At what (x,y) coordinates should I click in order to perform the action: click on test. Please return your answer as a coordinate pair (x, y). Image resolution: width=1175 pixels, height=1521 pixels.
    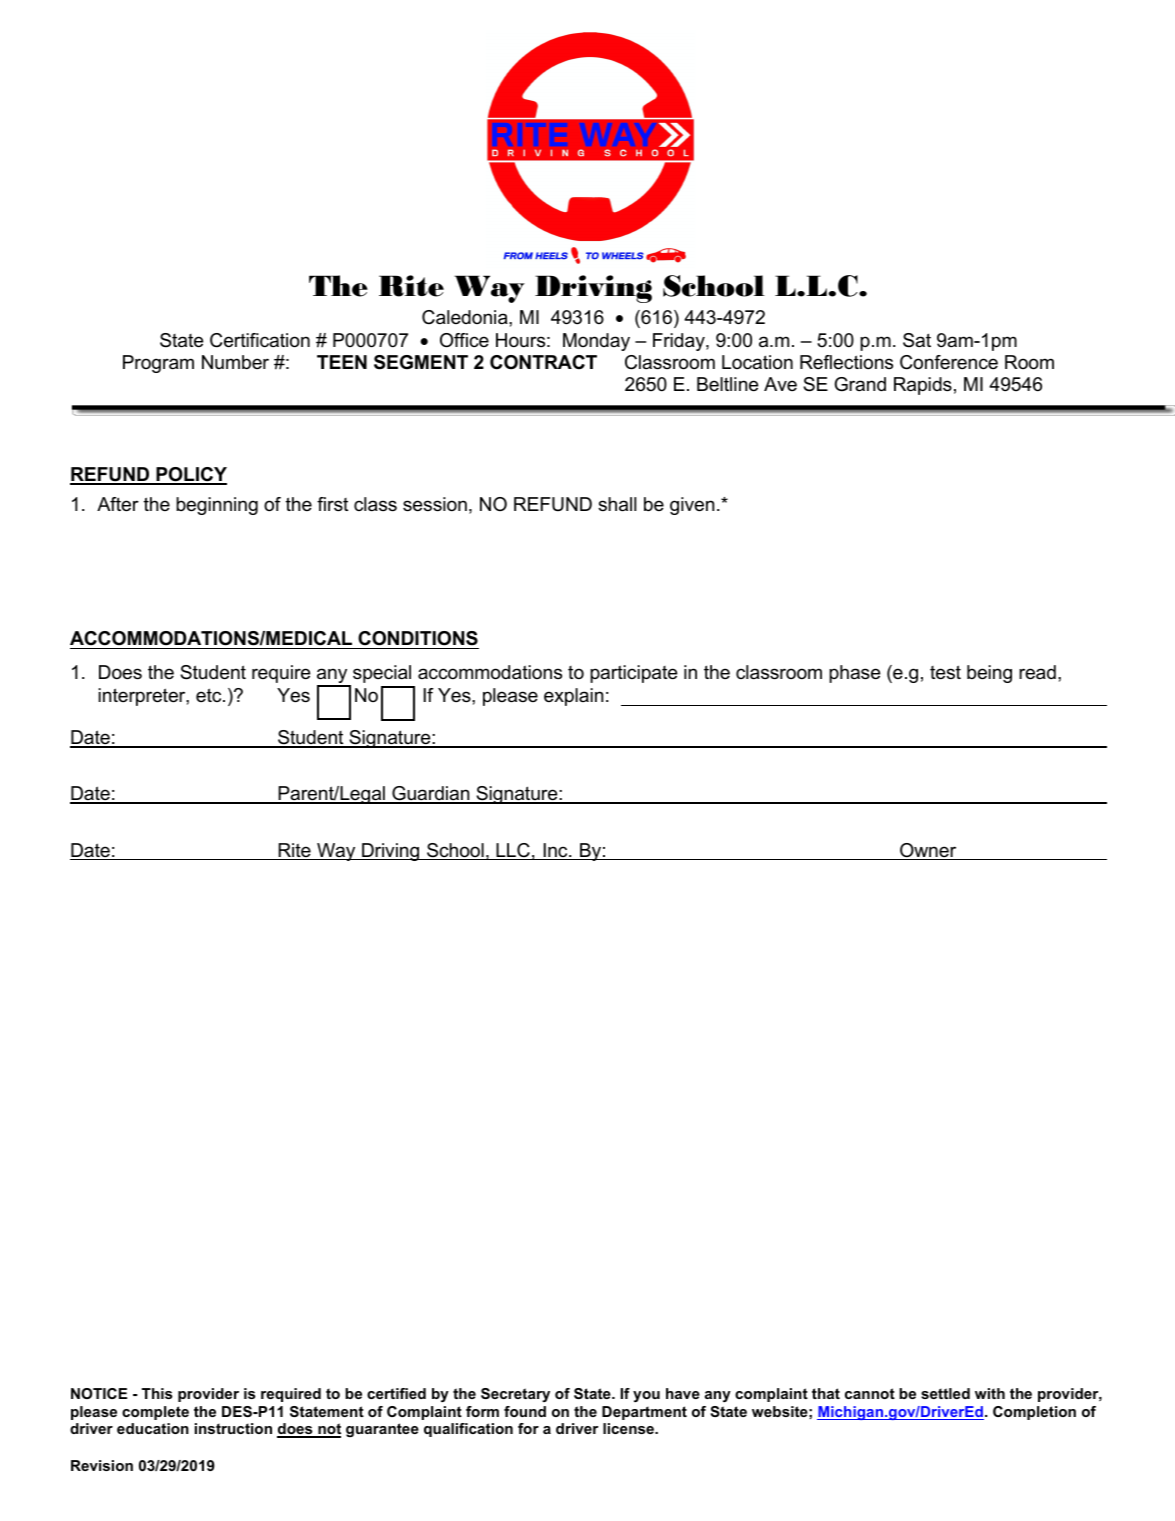
    Looking at the image, I should click on (945, 672).
